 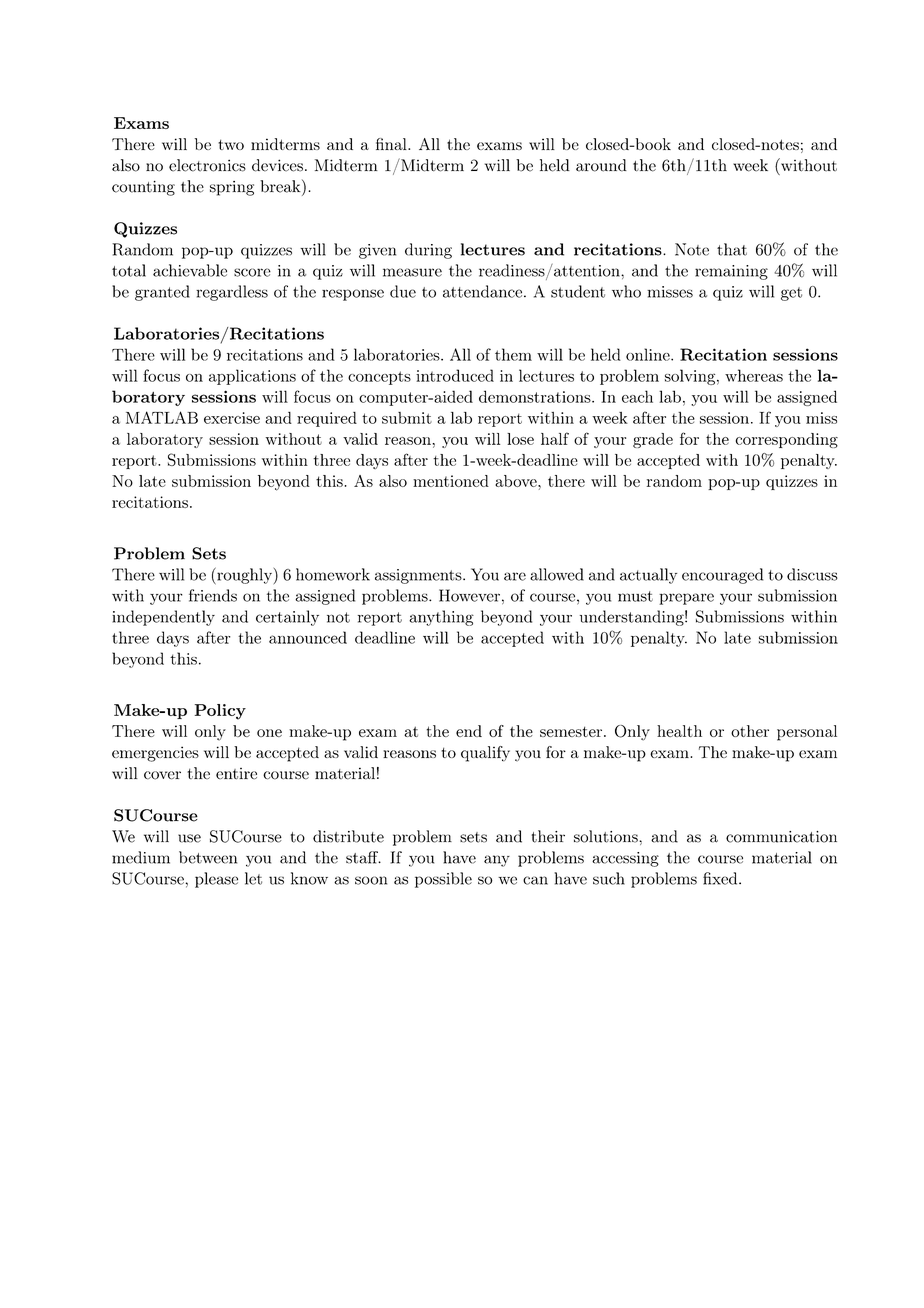 What do you see at coordinates (754, 375) in the image?
I see `whereas` at bounding box center [754, 375].
